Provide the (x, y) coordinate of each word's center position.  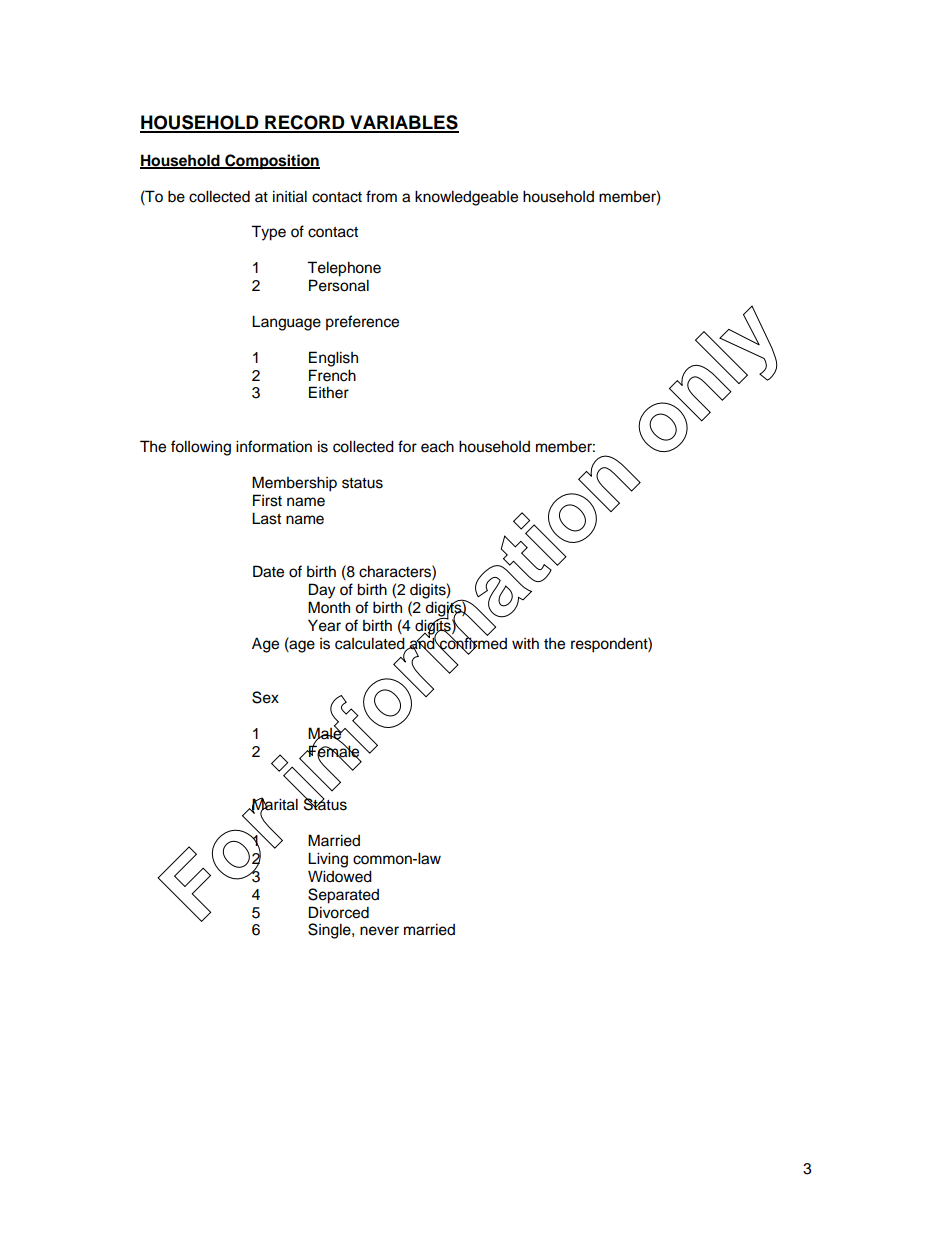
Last (266, 518)
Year (324, 625)
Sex (265, 697)
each (437, 446)
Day (322, 591)
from (381, 196)
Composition (271, 162)
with (525, 643)
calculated (371, 644)
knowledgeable (466, 198)
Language (286, 323)
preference (362, 323)
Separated (343, 896)
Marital (274, 805)
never (379, 931)
